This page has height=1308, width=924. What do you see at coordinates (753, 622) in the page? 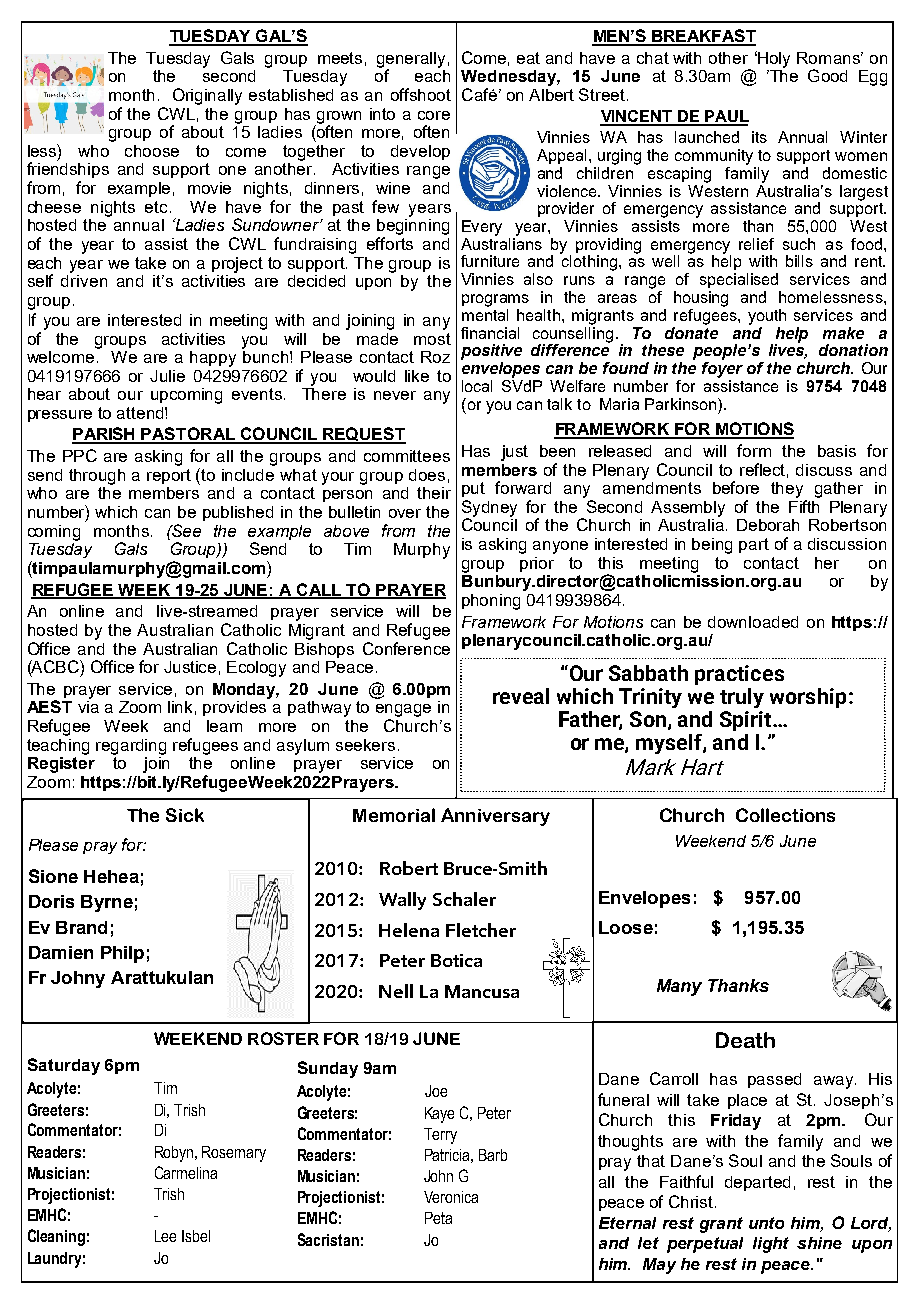
I see `downloaded` at bounding box center [753, 622].
